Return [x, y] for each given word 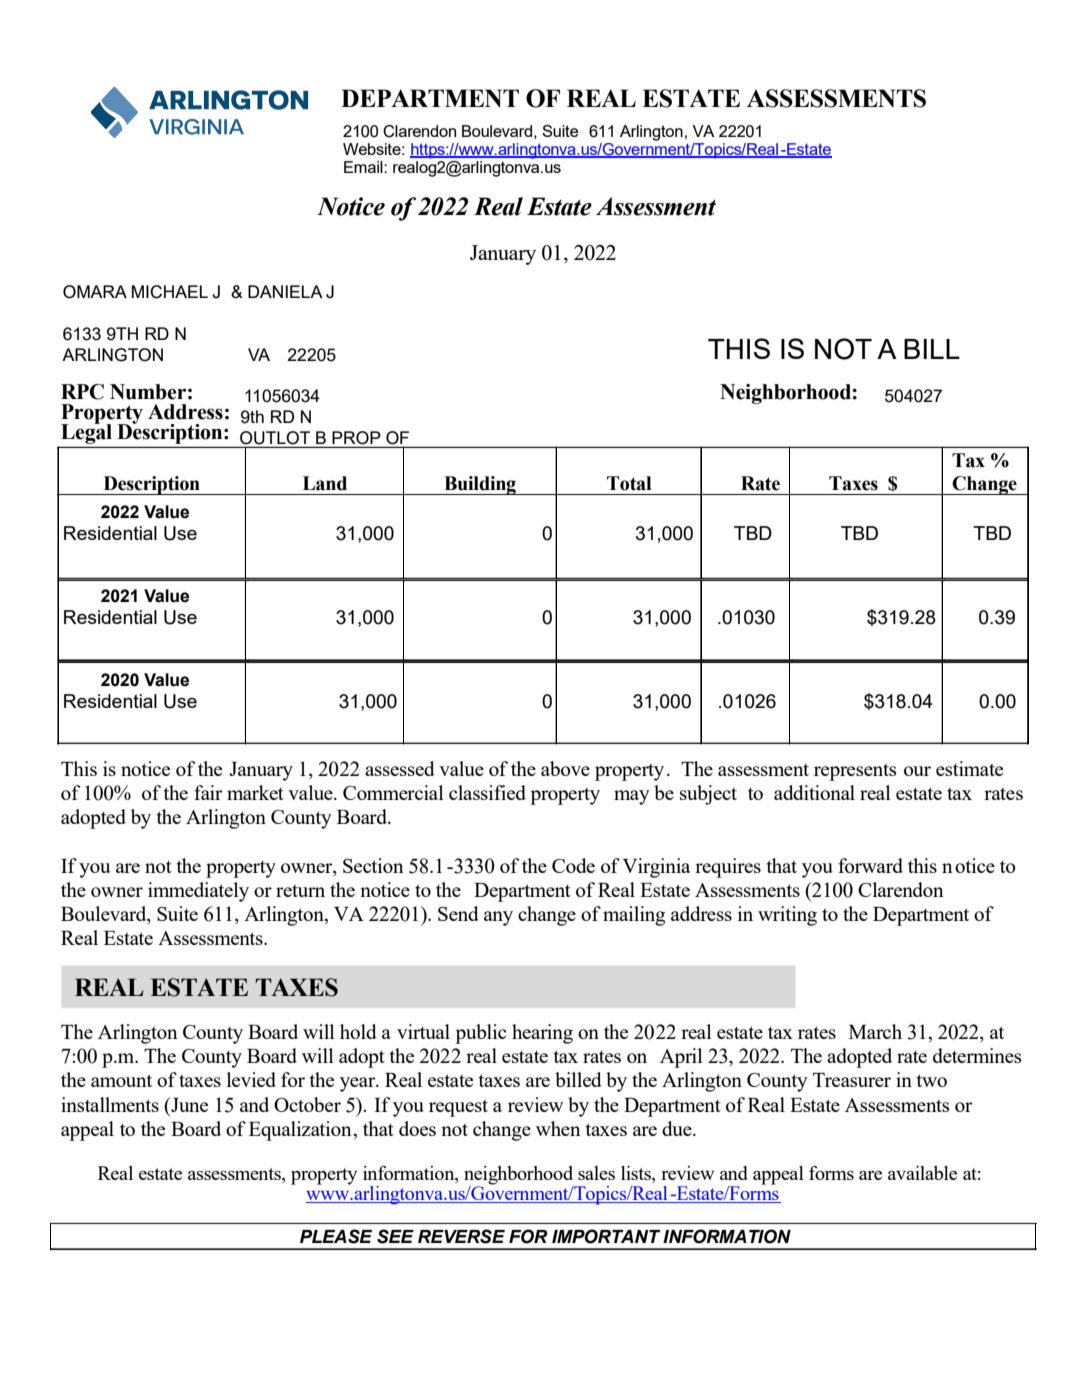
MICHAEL [170, 292]
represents [855, 772]
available [922, 1173]
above [565, 768]
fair [208, 792]
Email [364, 167]
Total [629, 483]
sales [596, 1173]
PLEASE [336, 1236]
